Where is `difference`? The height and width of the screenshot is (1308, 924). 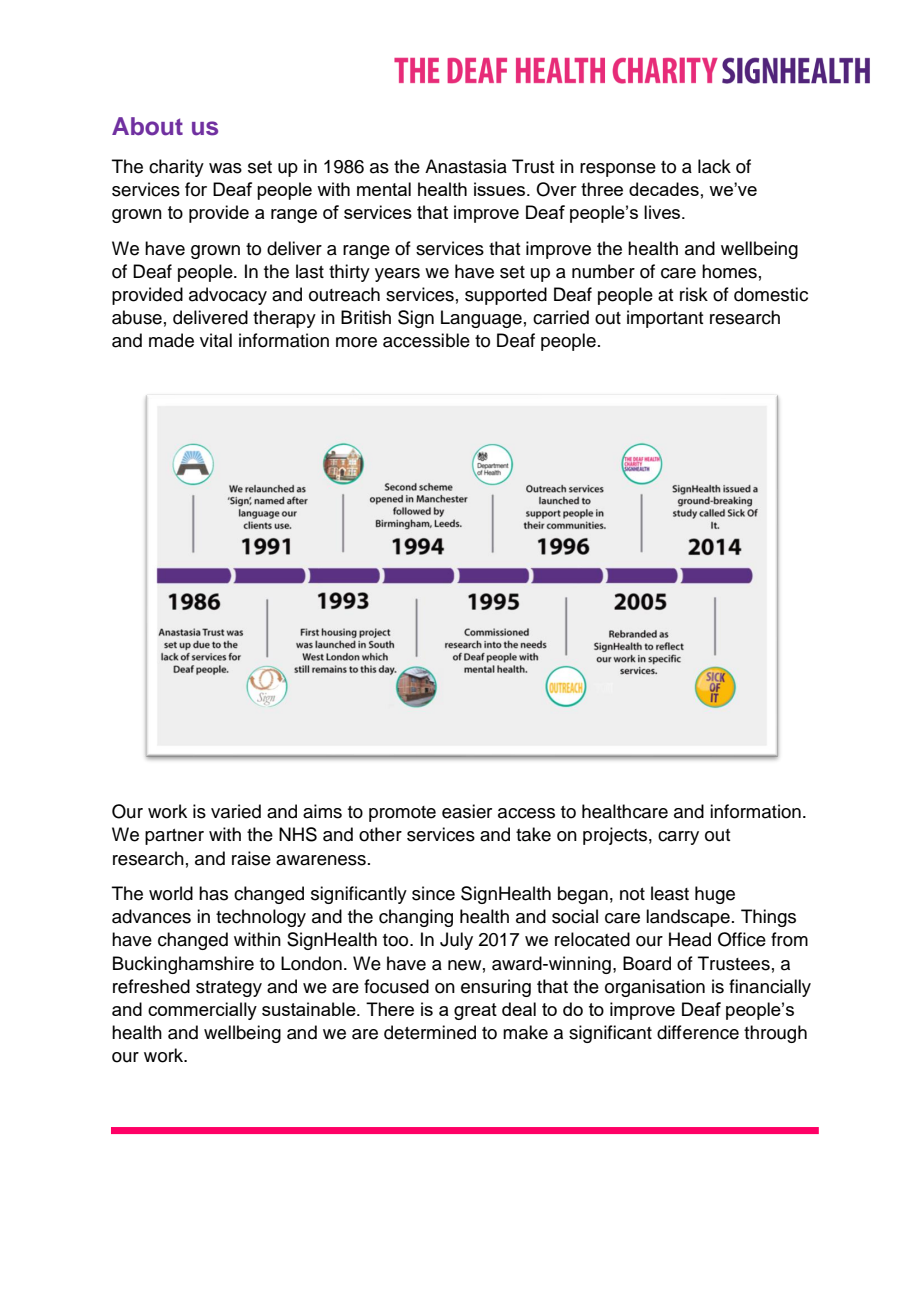 difference is located at coordinates (698, 1032).
